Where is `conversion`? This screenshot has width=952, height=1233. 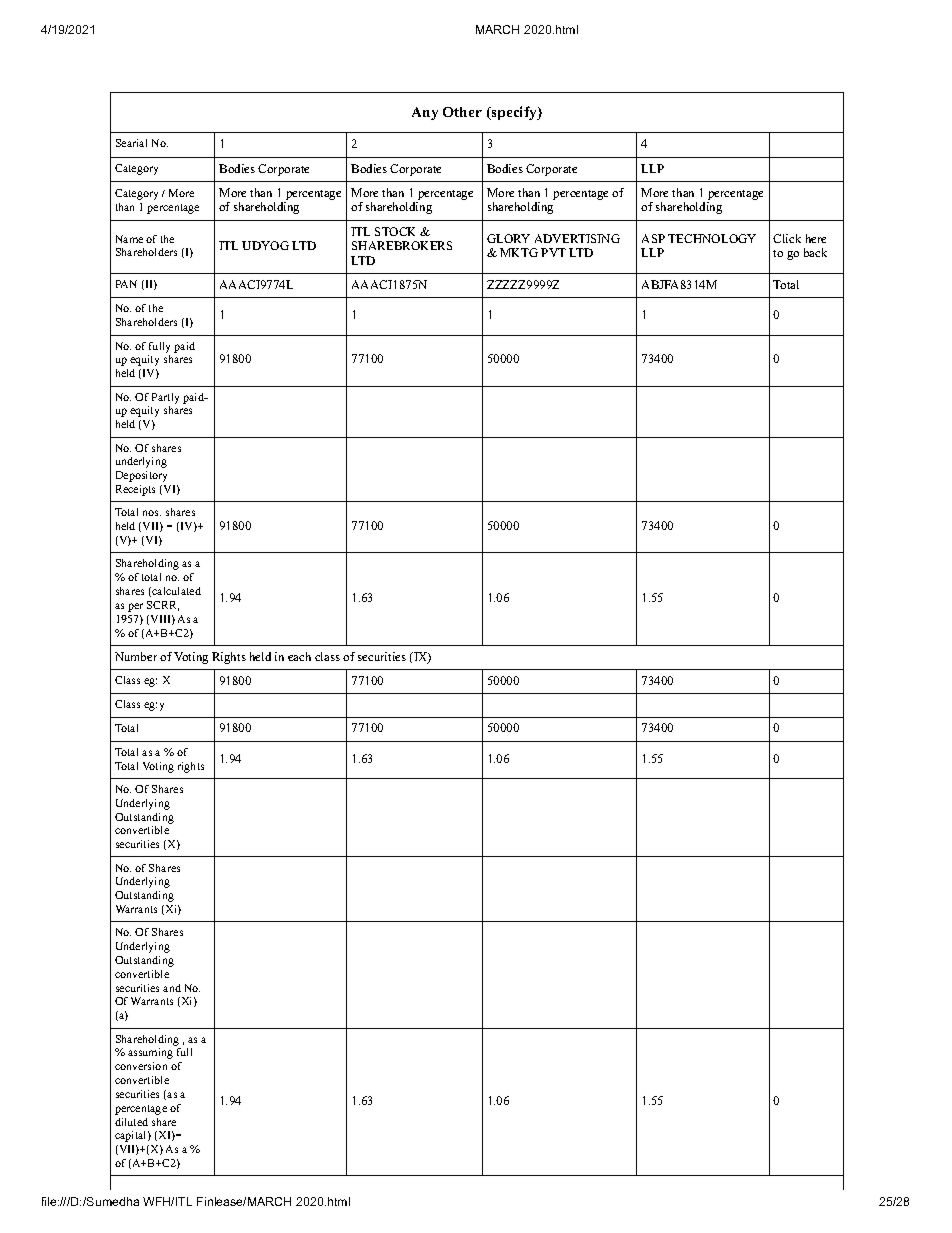
conversion is located at coordinates (141, 1066).
